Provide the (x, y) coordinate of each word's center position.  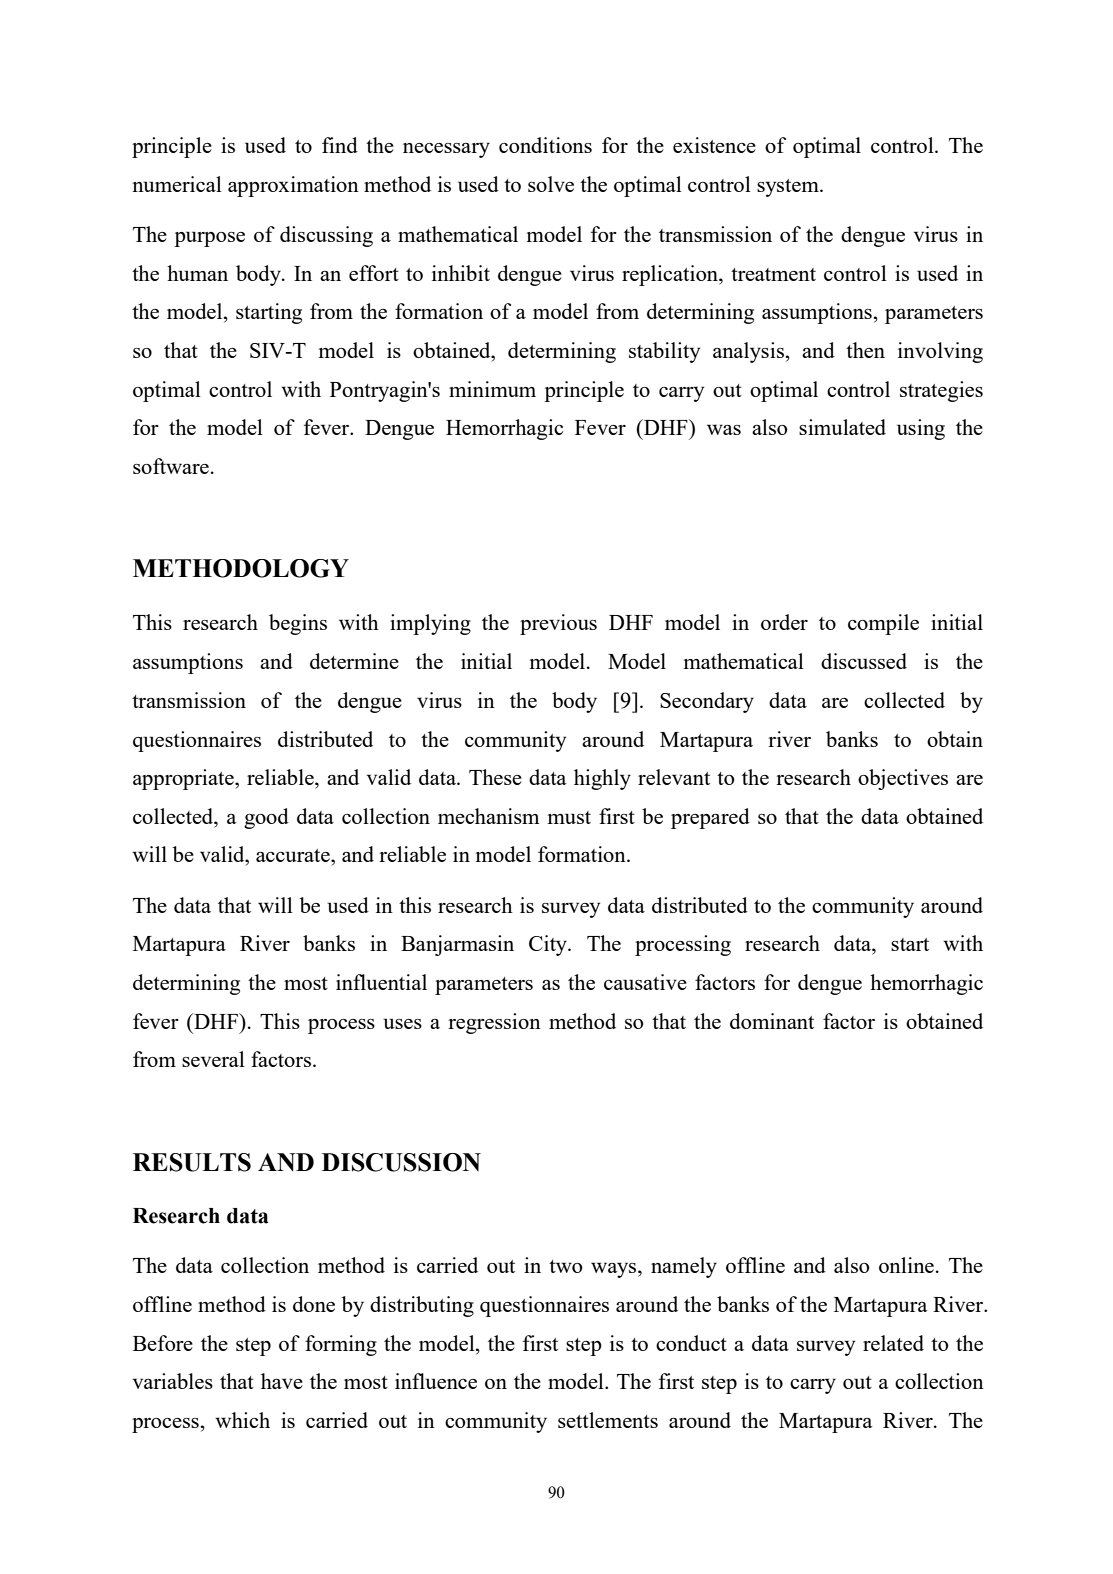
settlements (608, 1420)
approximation (293, 186)
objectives (903, 779)
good (266, 818)
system (789, 188)
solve (551, 184)
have (282, 1381)
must (569, 817)
